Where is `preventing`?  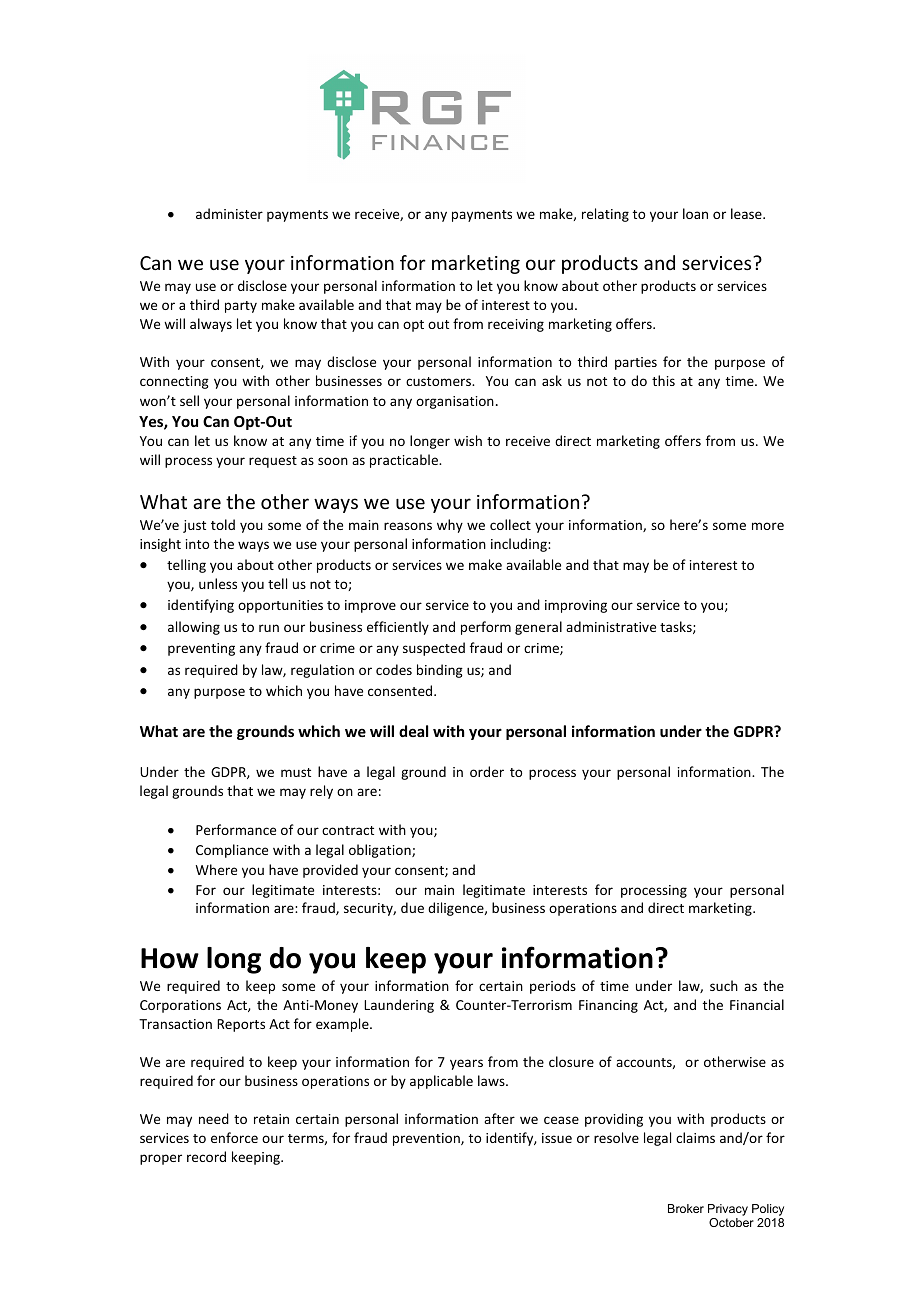 preventing is located at coordinates (201, 649).
